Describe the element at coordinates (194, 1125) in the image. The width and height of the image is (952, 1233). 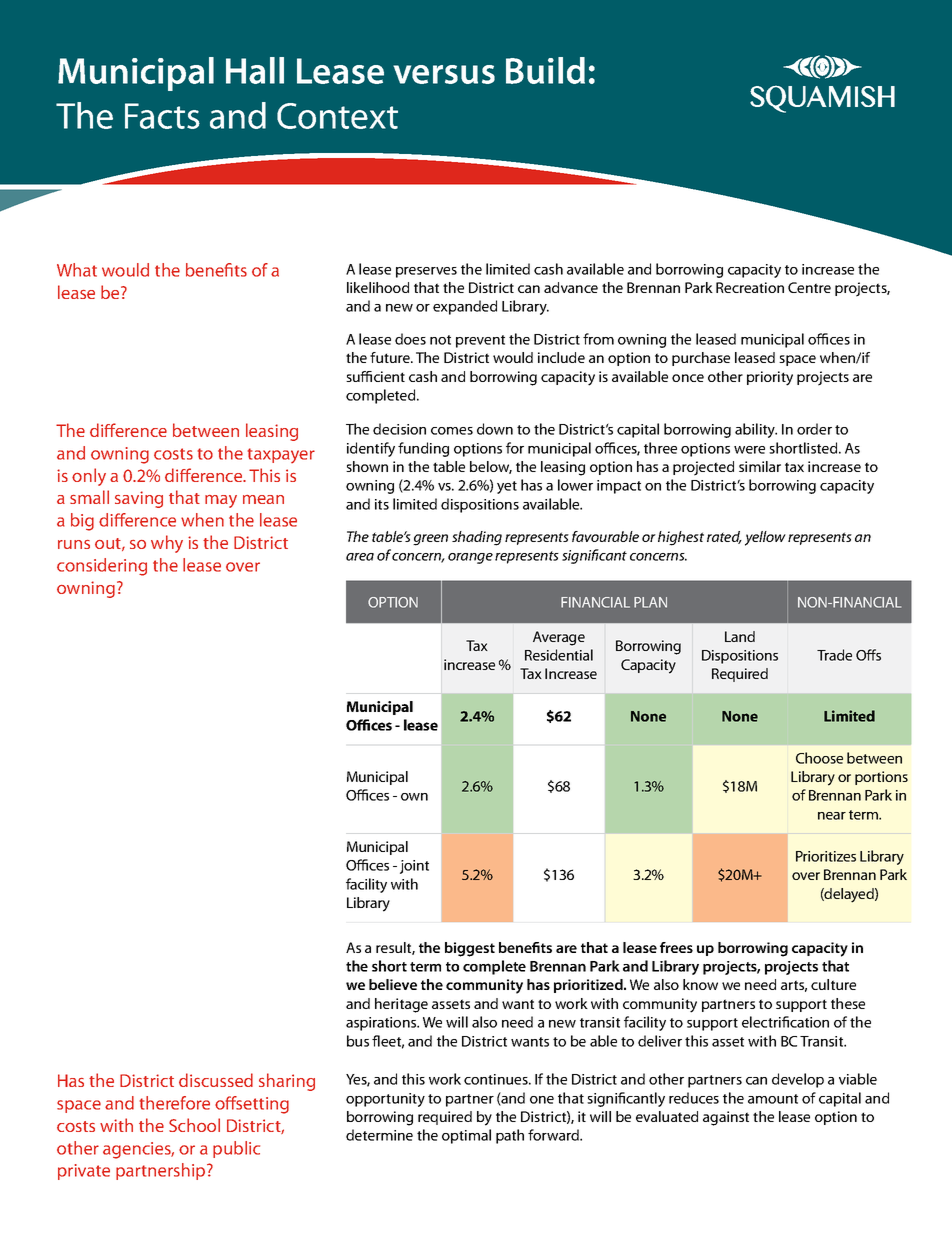
I see `School` at that location.
